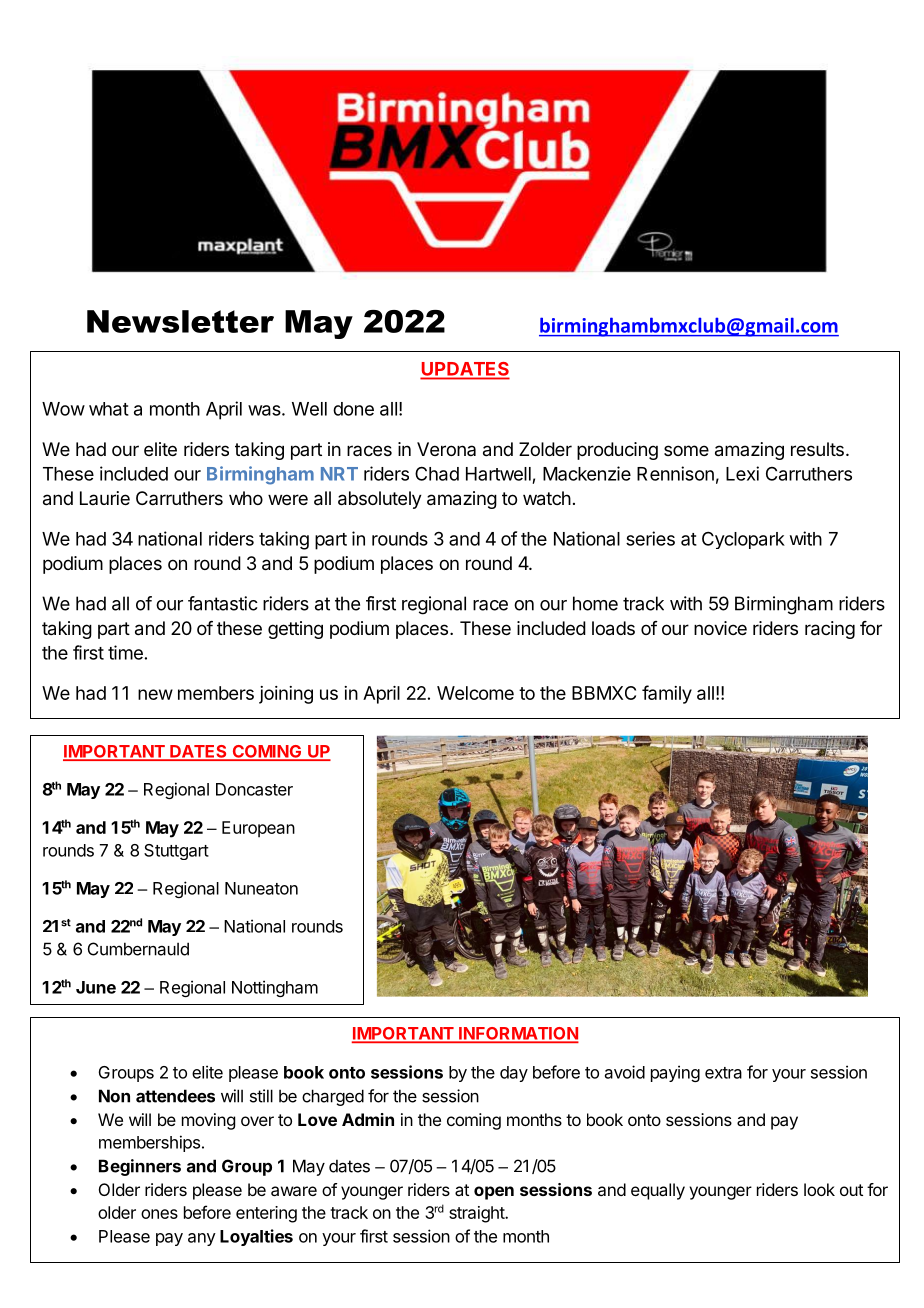 Image resolution: width=924 pixels, height=1308 pixels. What do you see at coordinates (477, 1214) in the screenshot?
I see `straight` at bounding box center [477, 1214].
